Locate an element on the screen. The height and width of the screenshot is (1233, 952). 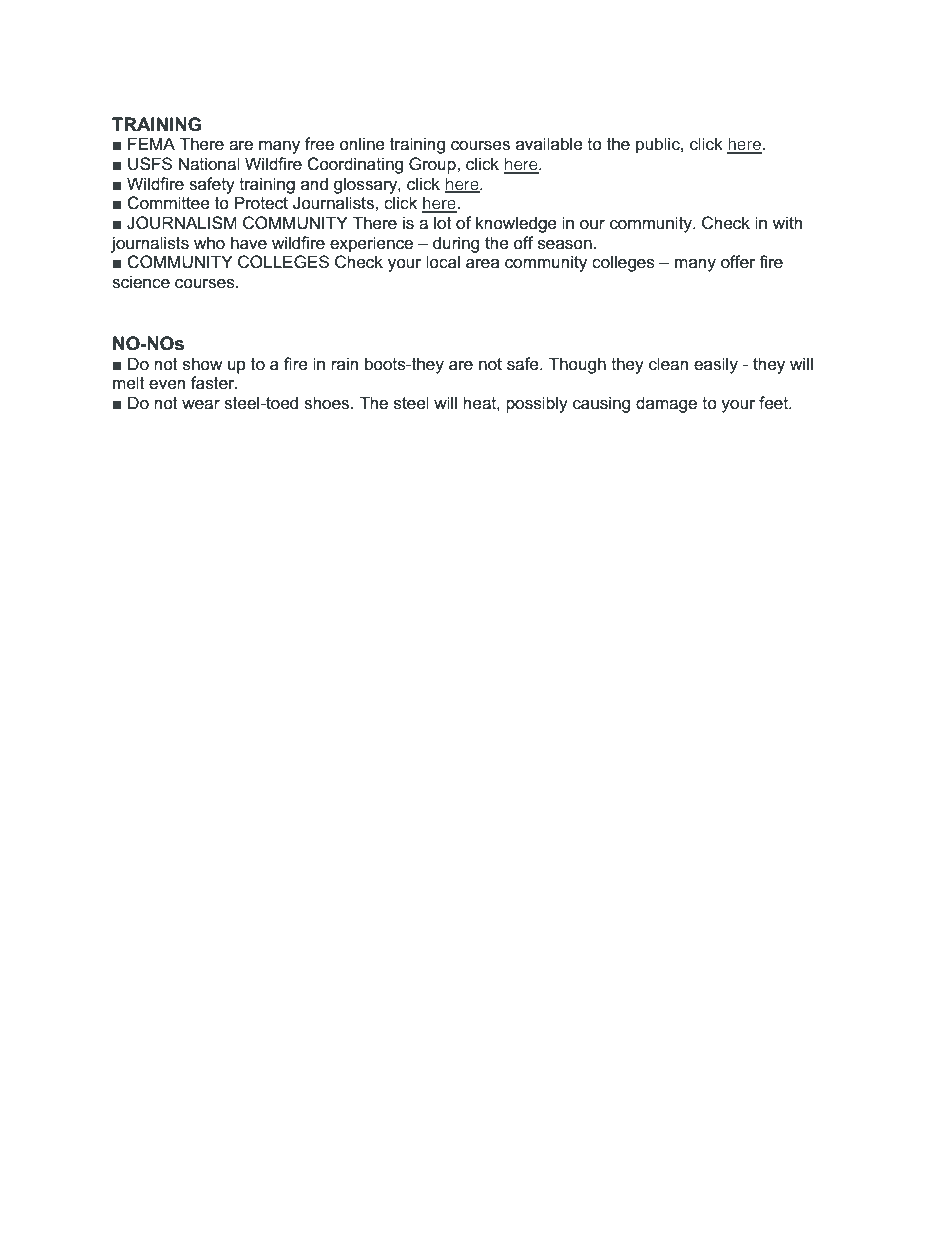
area is located at coordinates (482, 264).
